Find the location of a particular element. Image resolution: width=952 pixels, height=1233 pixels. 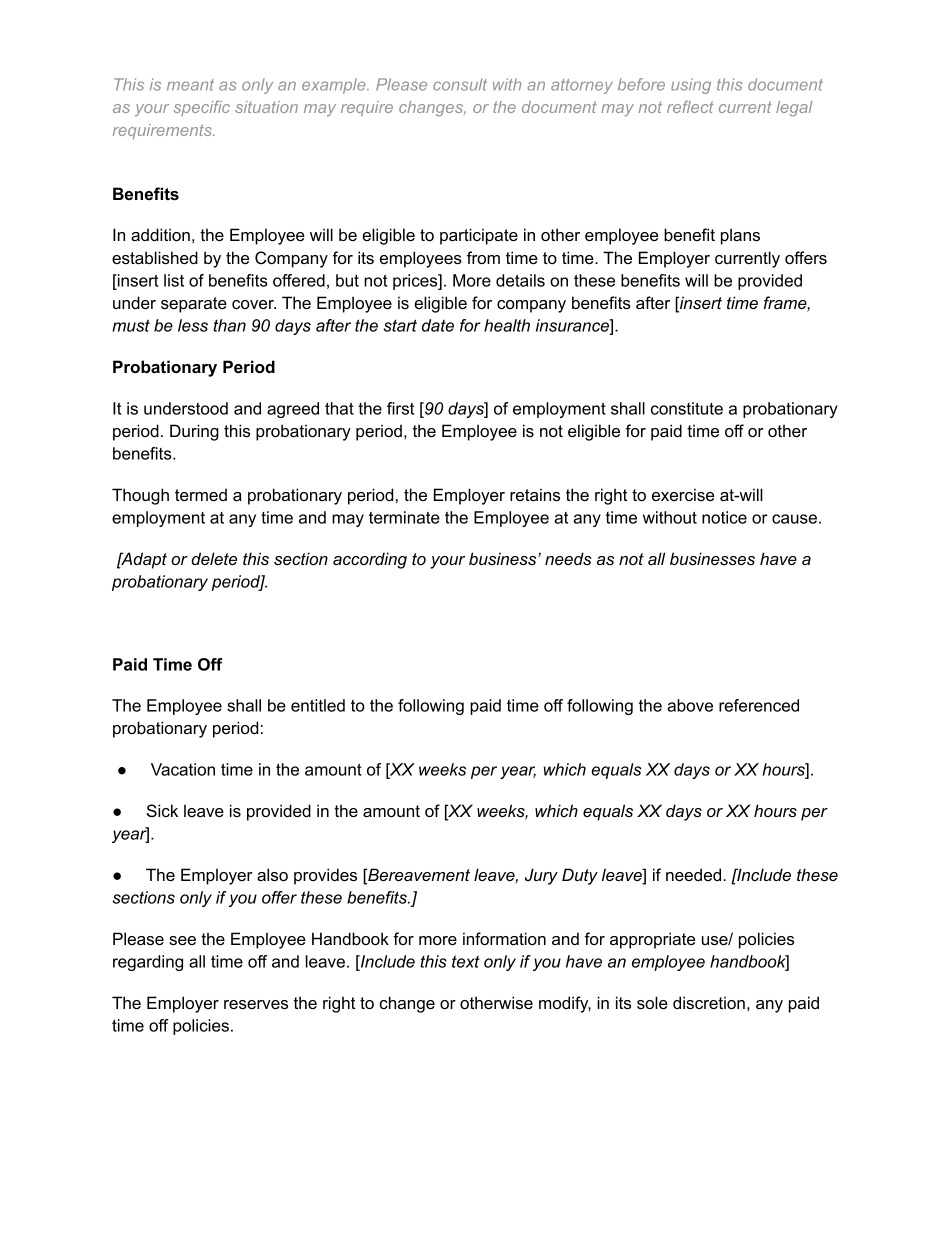

reflect is located at coordinates (690, 107).
